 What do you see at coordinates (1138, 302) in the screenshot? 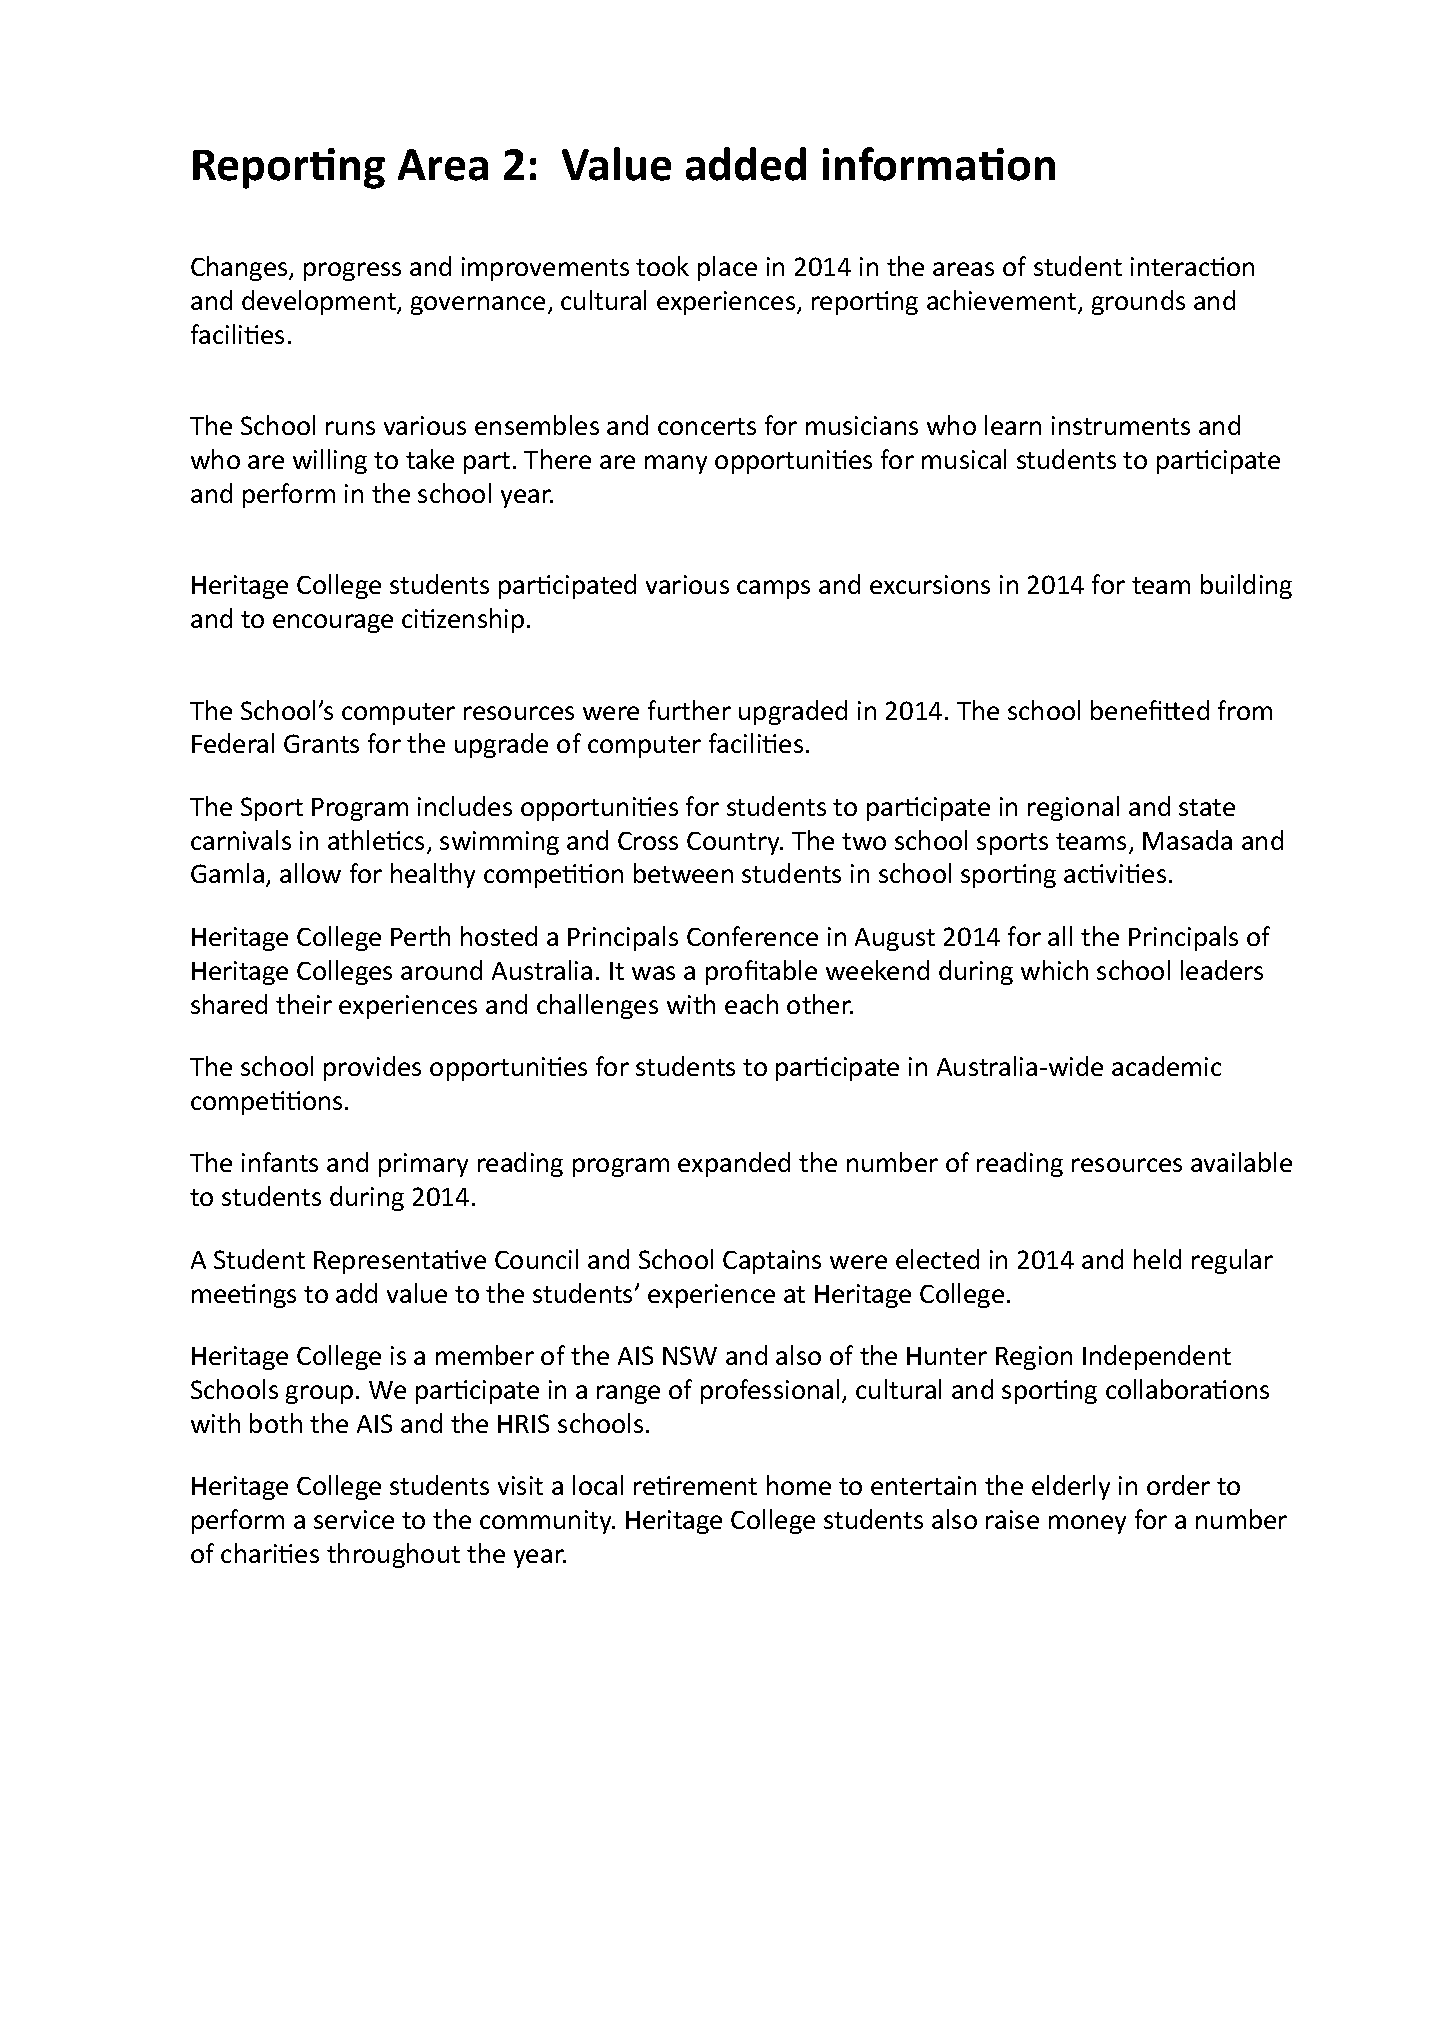
I see `grounds` at bounding box center [1138, 302].
